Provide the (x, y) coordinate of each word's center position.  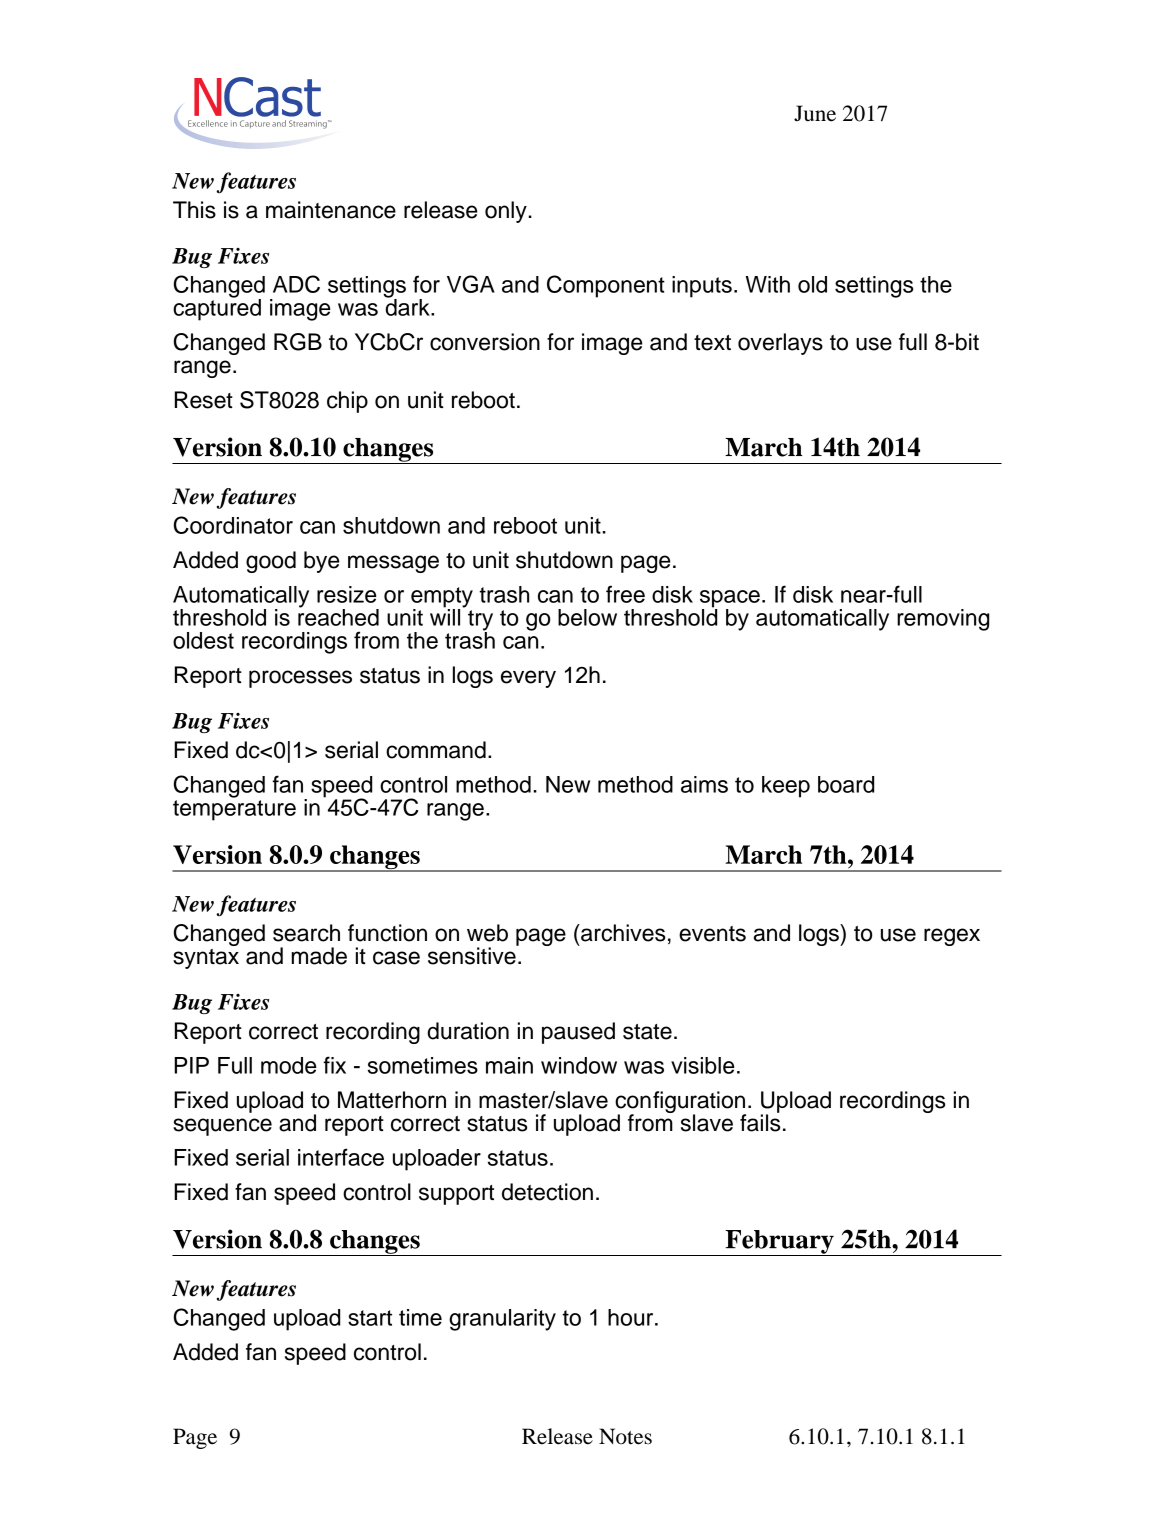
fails (760, 1122)
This (194, 210)
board (846, 784)
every (528, 679)
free (625, 594)
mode (289, 1065)
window (579, 1065)
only (506, 212)
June (815, 113)
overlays (780, 344)
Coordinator (233, 525)
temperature (234, 809)
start (370, 1318)
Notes (625, 1436)
